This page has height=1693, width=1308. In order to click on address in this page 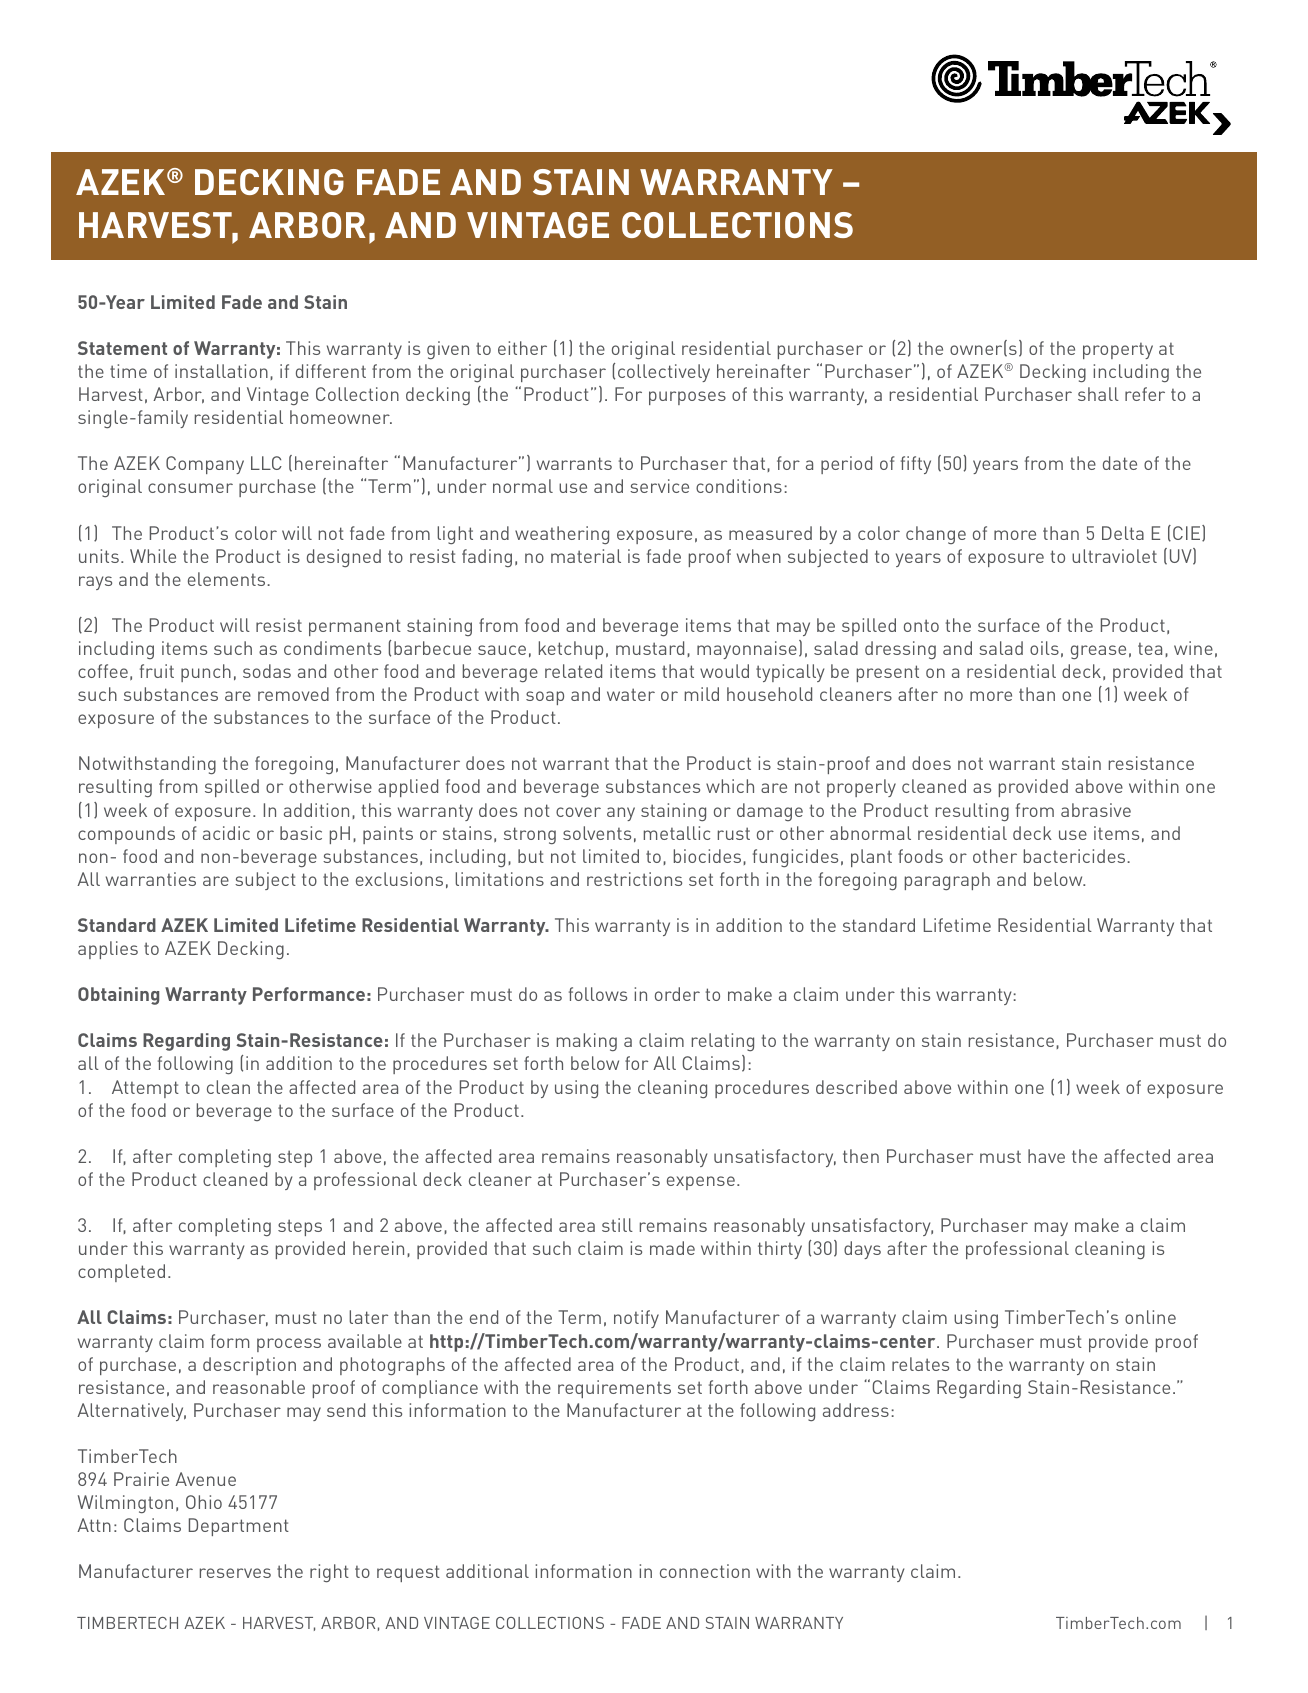, I will do `click(856, 1410)`.
